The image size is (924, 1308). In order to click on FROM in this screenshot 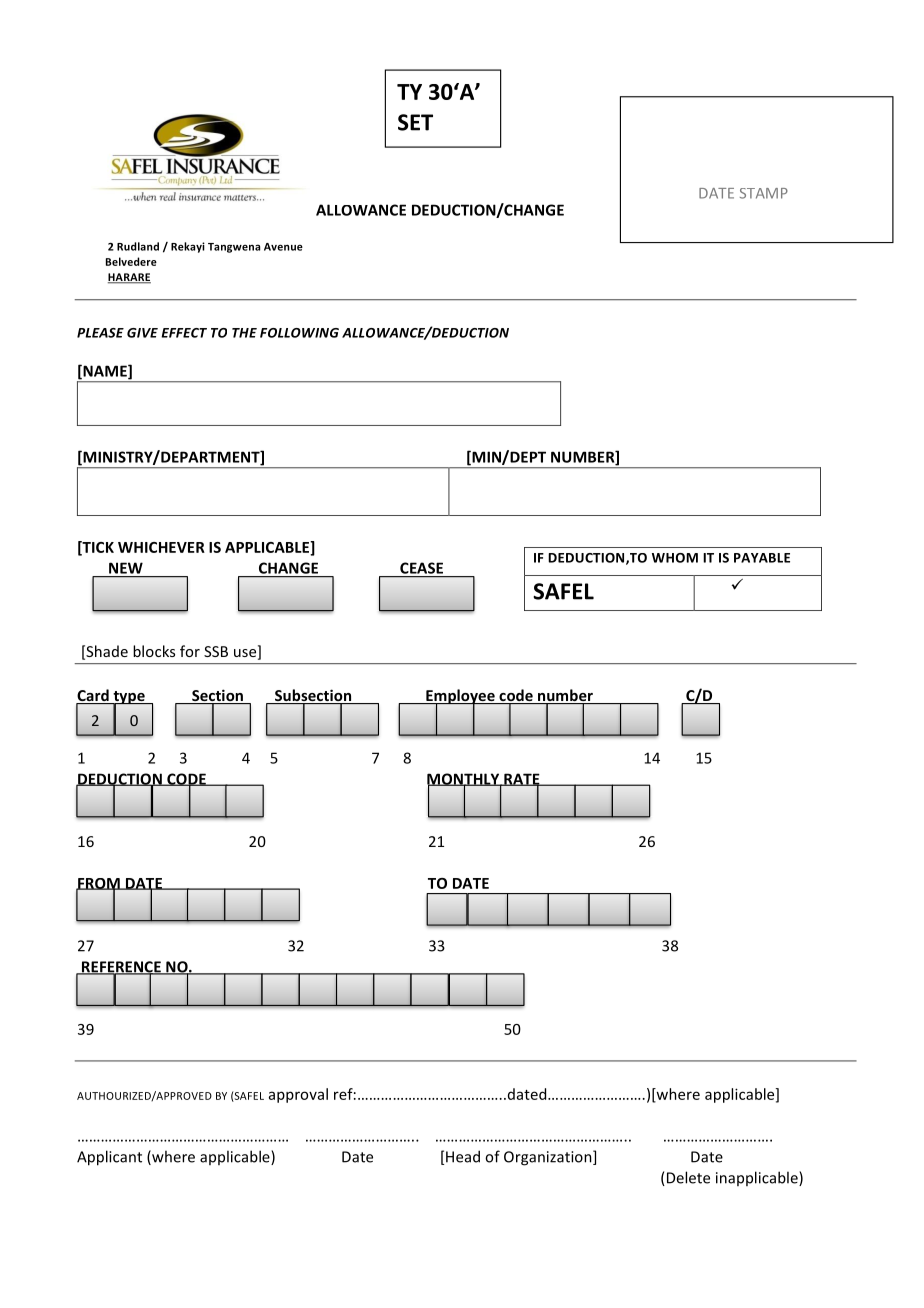, I will do `click(99, 884)`.
